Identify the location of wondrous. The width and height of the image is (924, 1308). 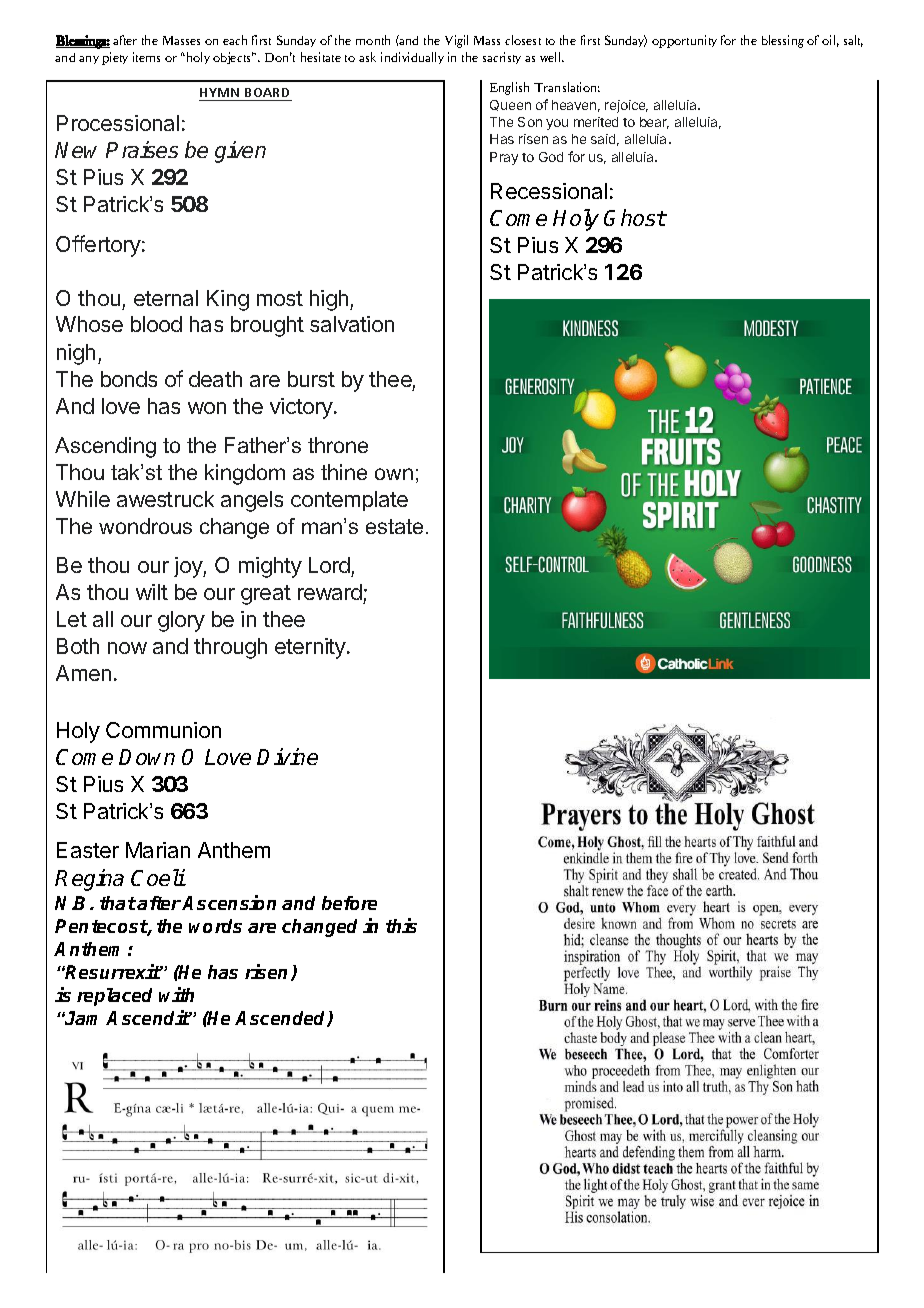
(145, 526).
